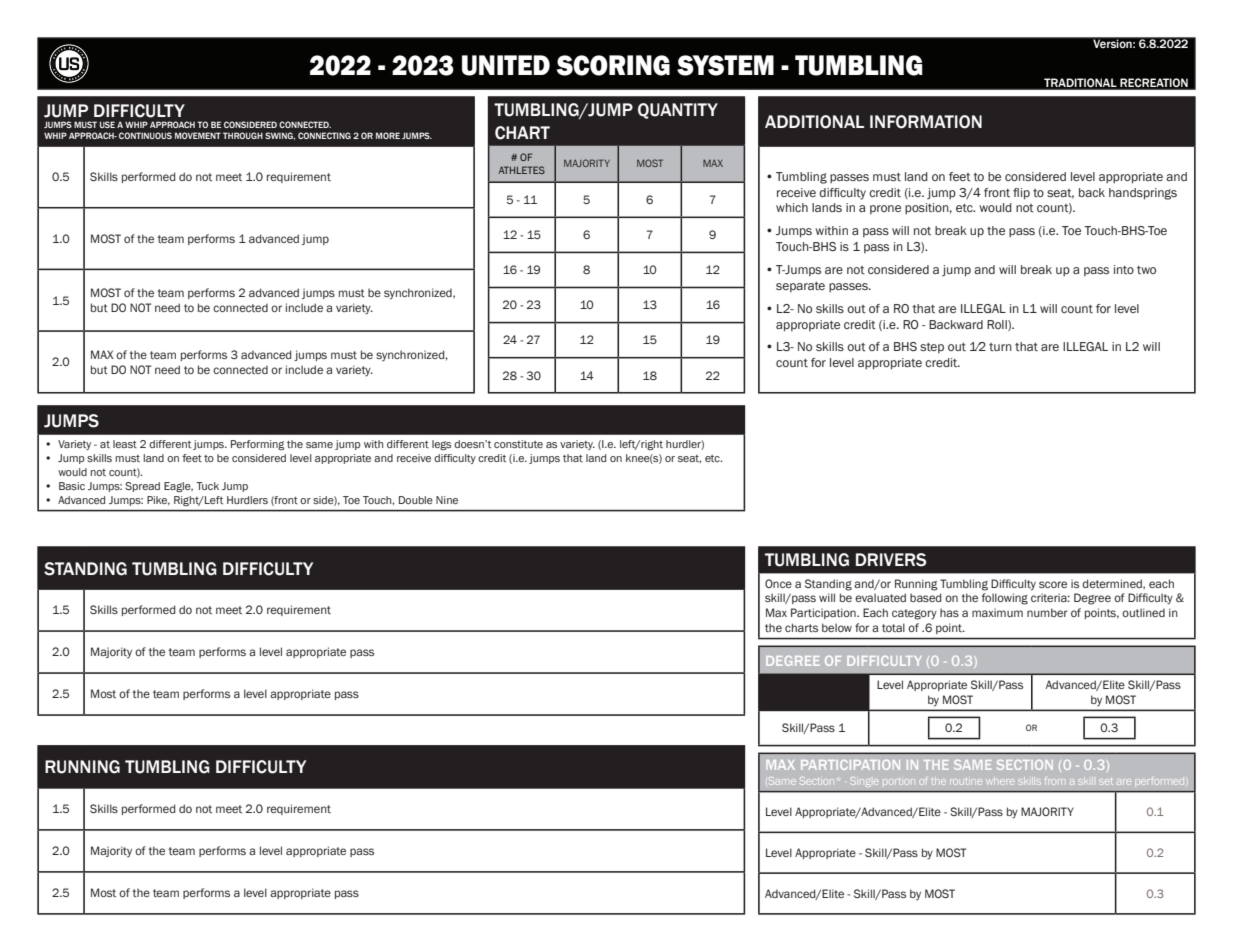  Describe the element at coordinates (613, 65) in the screenshot. I see `SCORING` at that location.
